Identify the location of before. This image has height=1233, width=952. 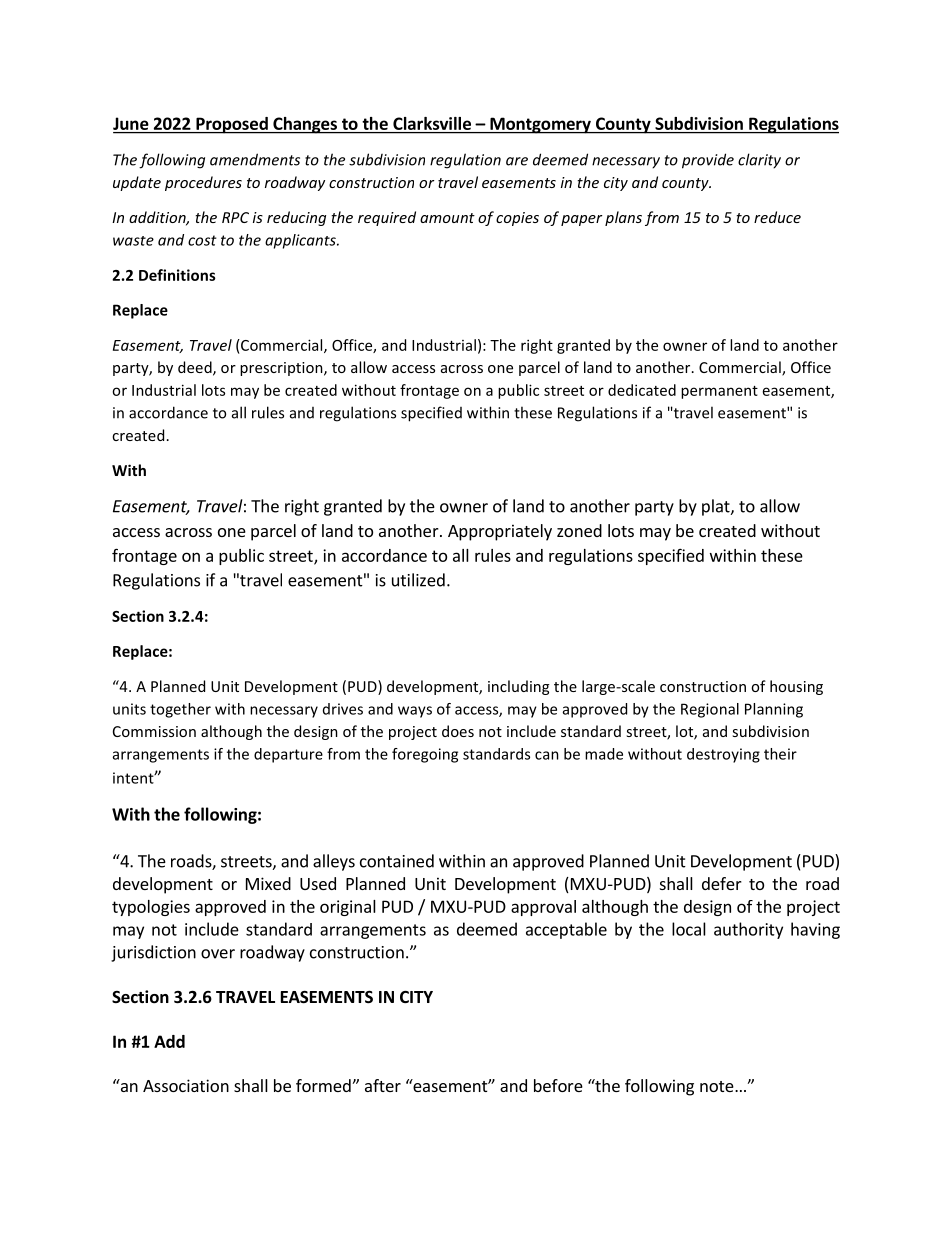
(558, 1085).
